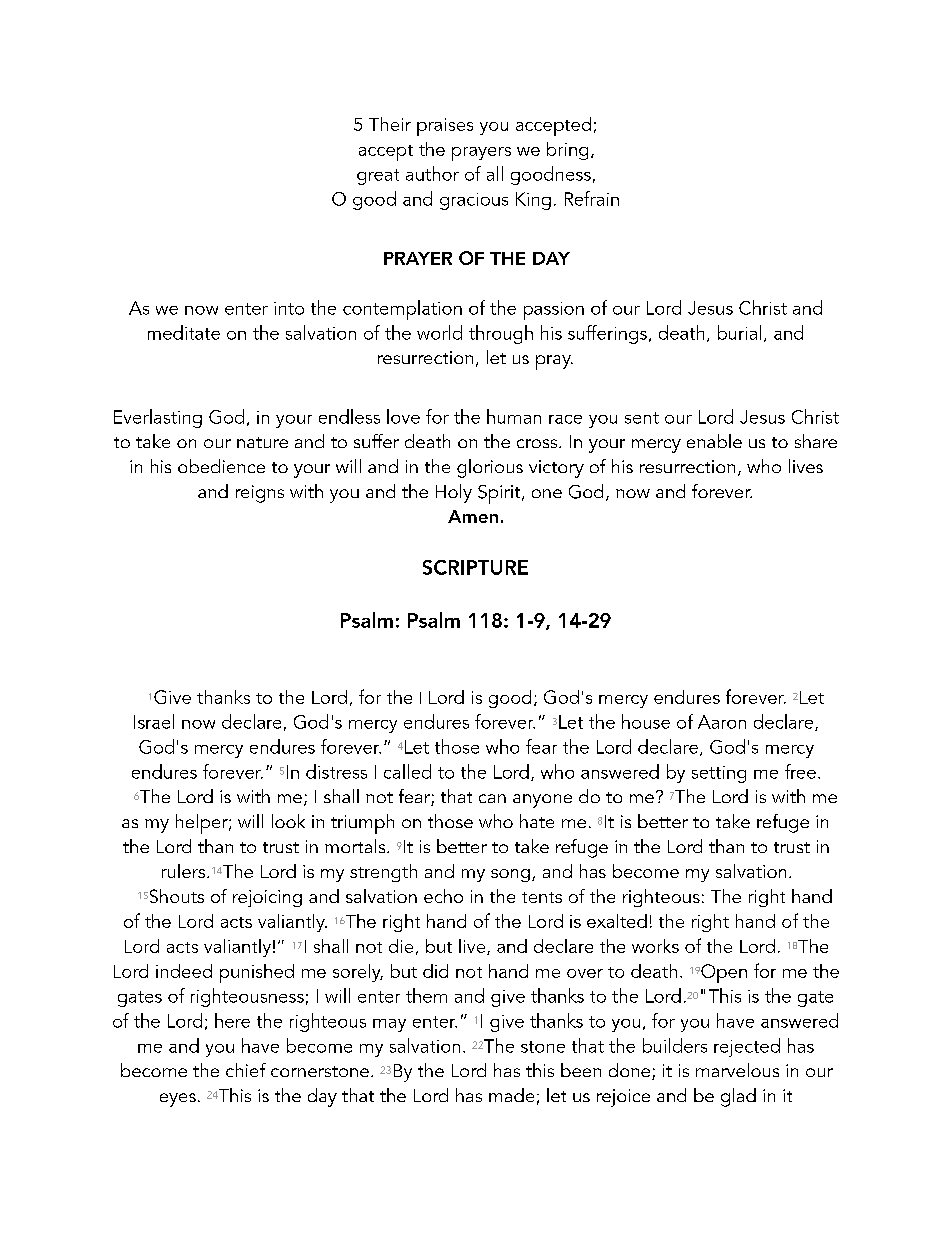  Describe the element at coordinates (511, 1095) in the document. I see `made` at that location.
